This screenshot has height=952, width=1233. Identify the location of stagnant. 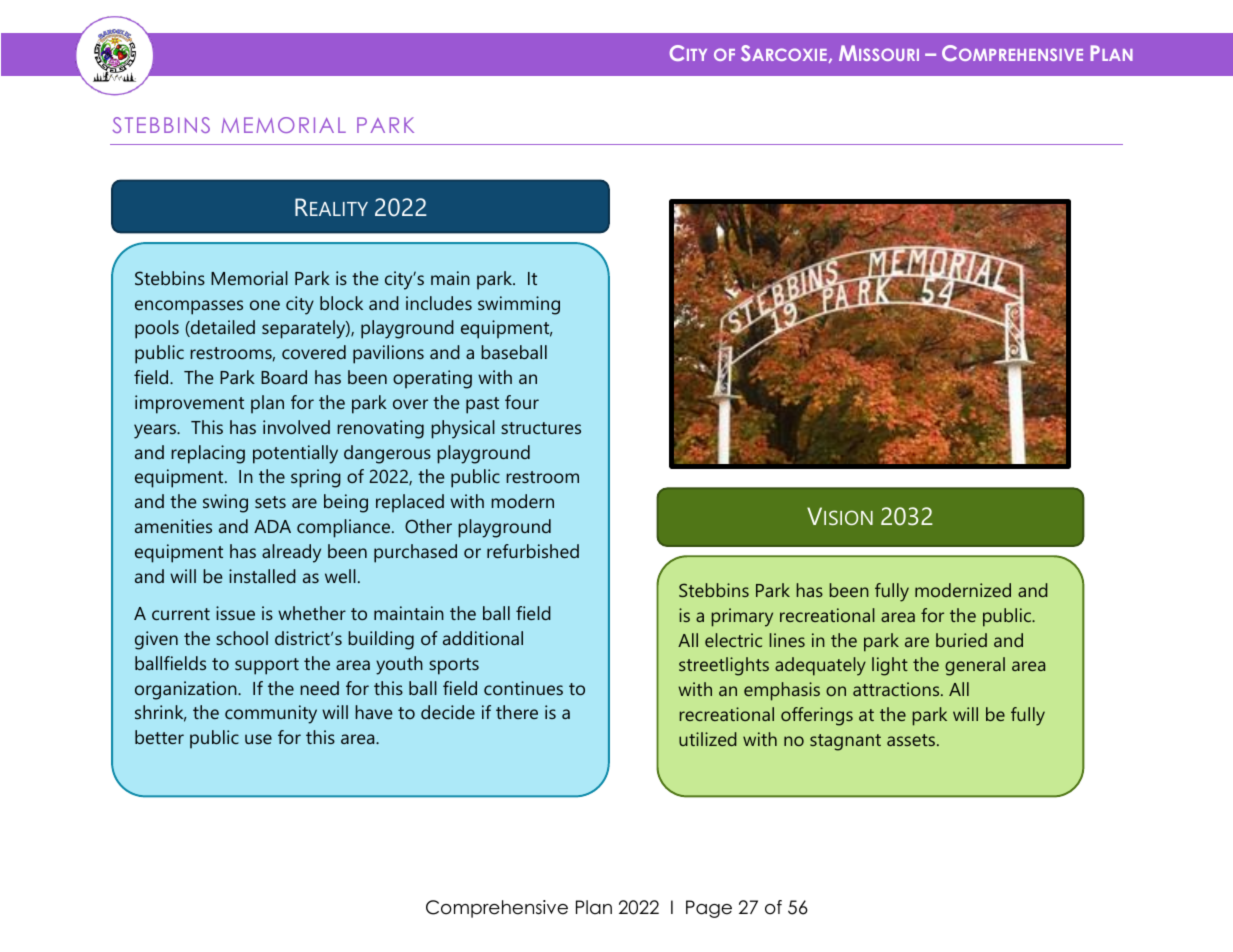
(845, 742).
